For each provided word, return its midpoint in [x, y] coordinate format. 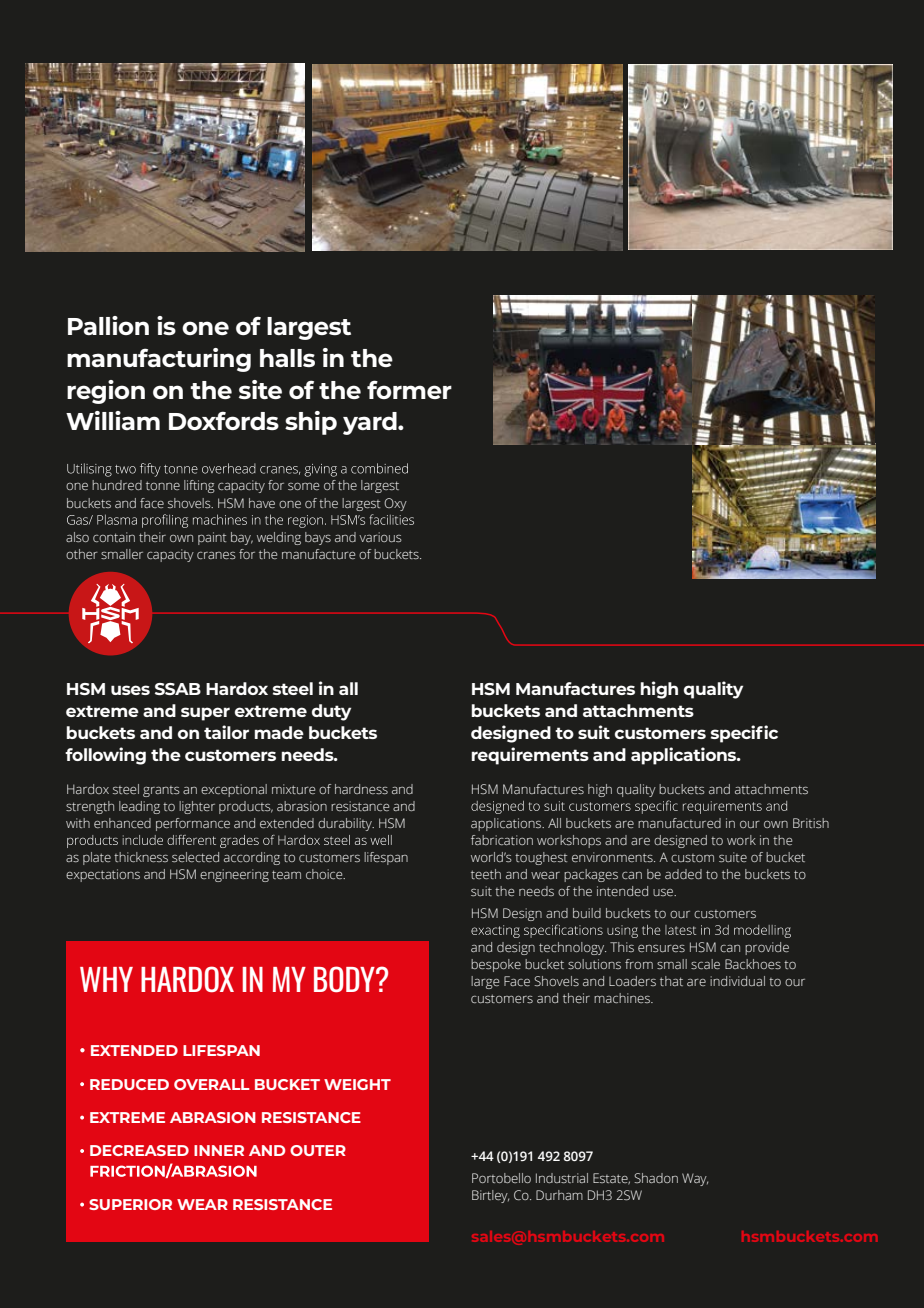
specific [744, 734]
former [409, 389]
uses [130, 690]
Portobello [501, 1178]
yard [371, 423]
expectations [103, 875]
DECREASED [139, 1150]
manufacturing [159, 360]
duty [331, 712]
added [683, 874]
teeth [486, 874]
